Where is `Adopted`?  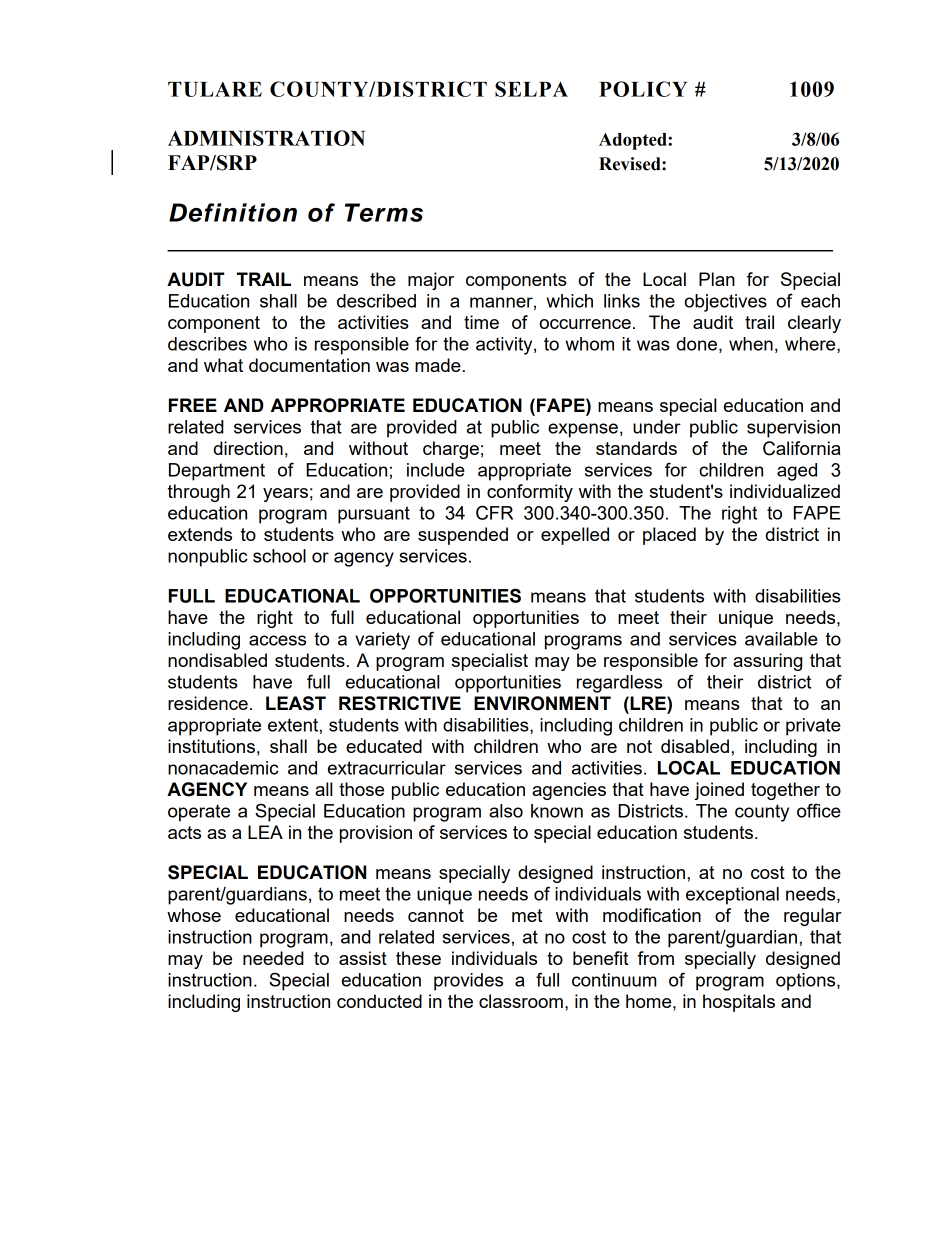
Adopted is located at coordinates (634, 141).
